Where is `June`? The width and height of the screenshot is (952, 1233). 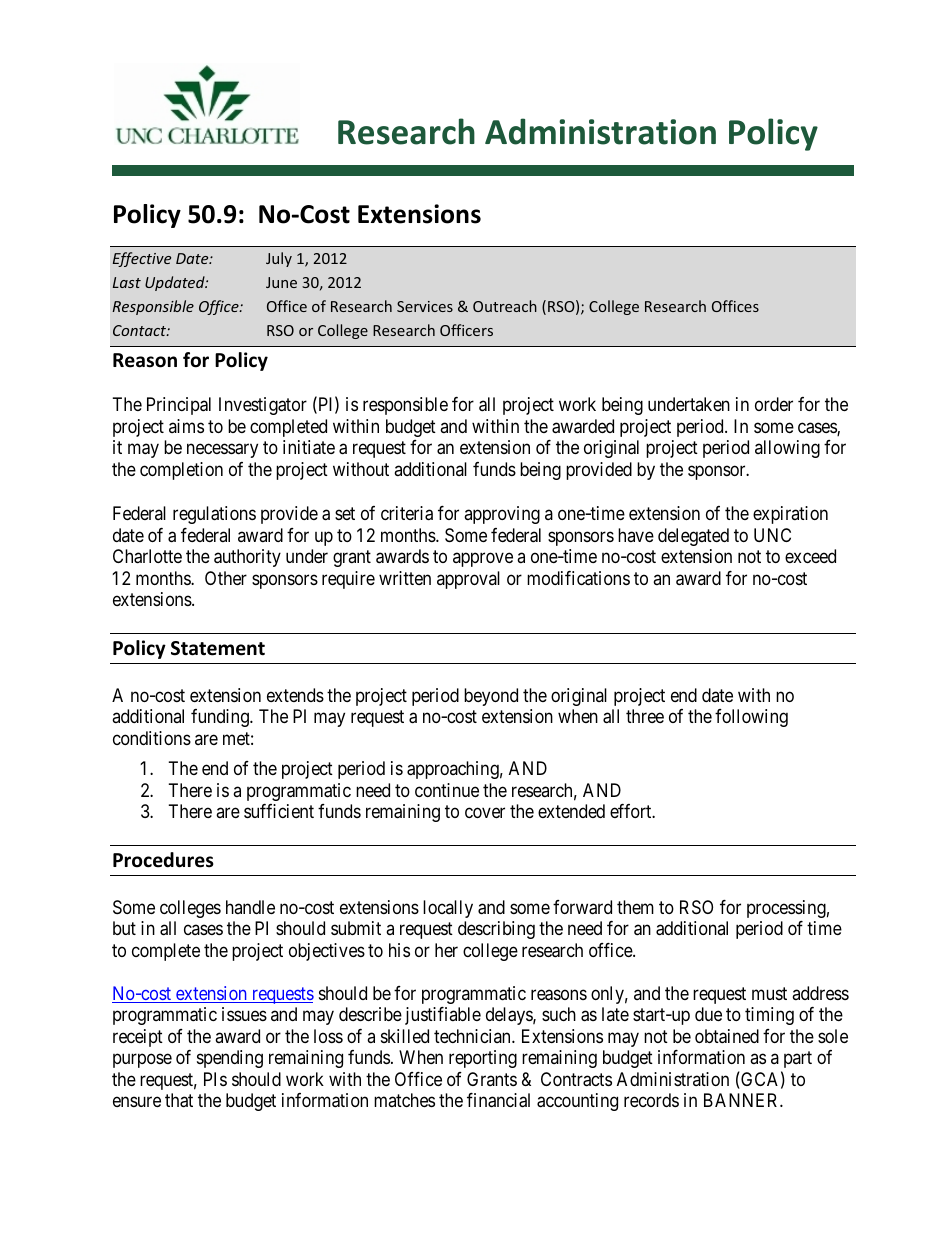
June is located at coordinates (281, 282).
